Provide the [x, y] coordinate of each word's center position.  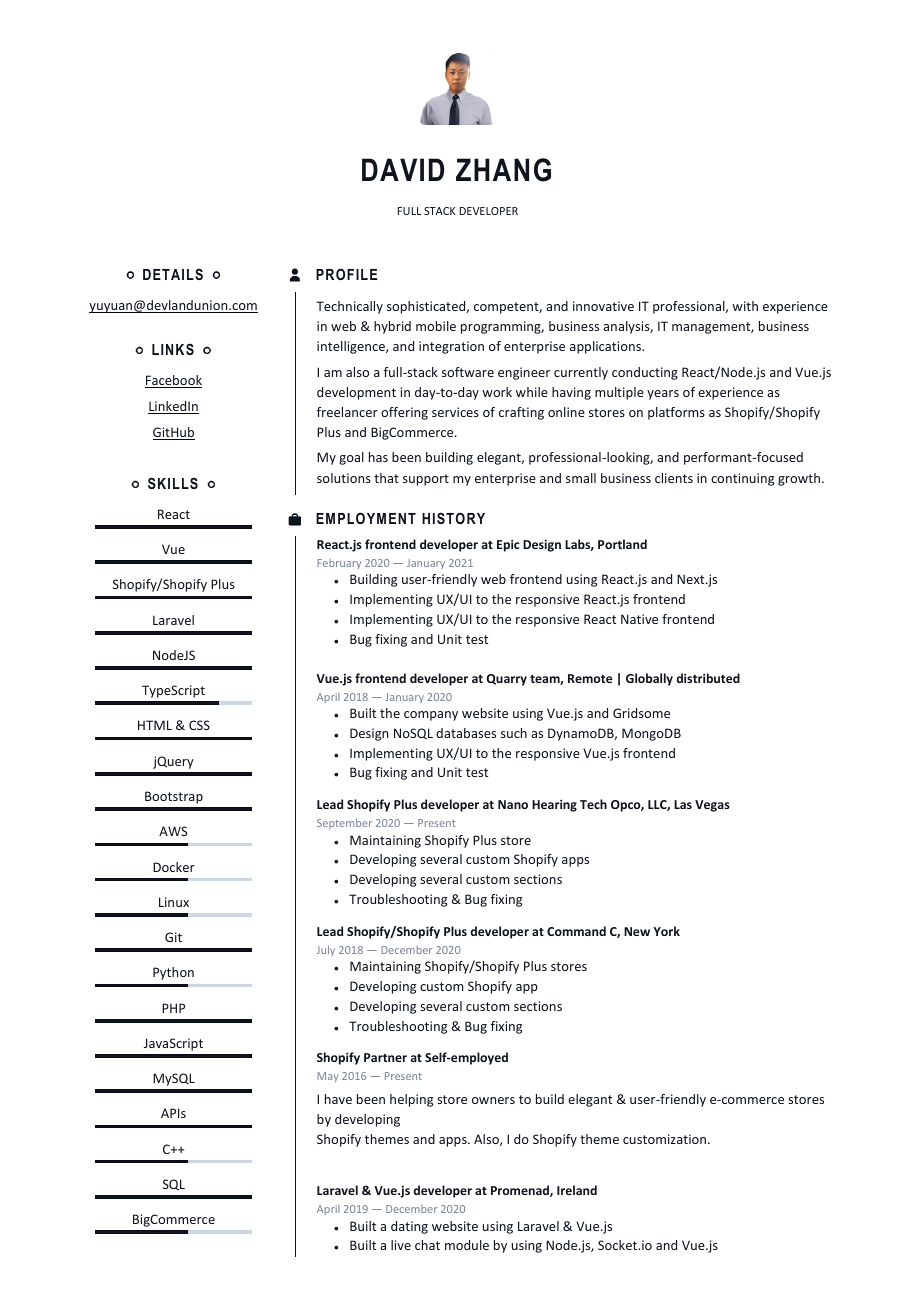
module [467, 1245]
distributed [708, 678]
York [666, 931]
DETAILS [173, 274]
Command [576, 931]
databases [466, 733]
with [745, 306]
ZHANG [503, 170]
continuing [742, 479]
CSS [199, 725]
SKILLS [173, 483]
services [455, 412]
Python [173, 973]
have [338, 1099]
